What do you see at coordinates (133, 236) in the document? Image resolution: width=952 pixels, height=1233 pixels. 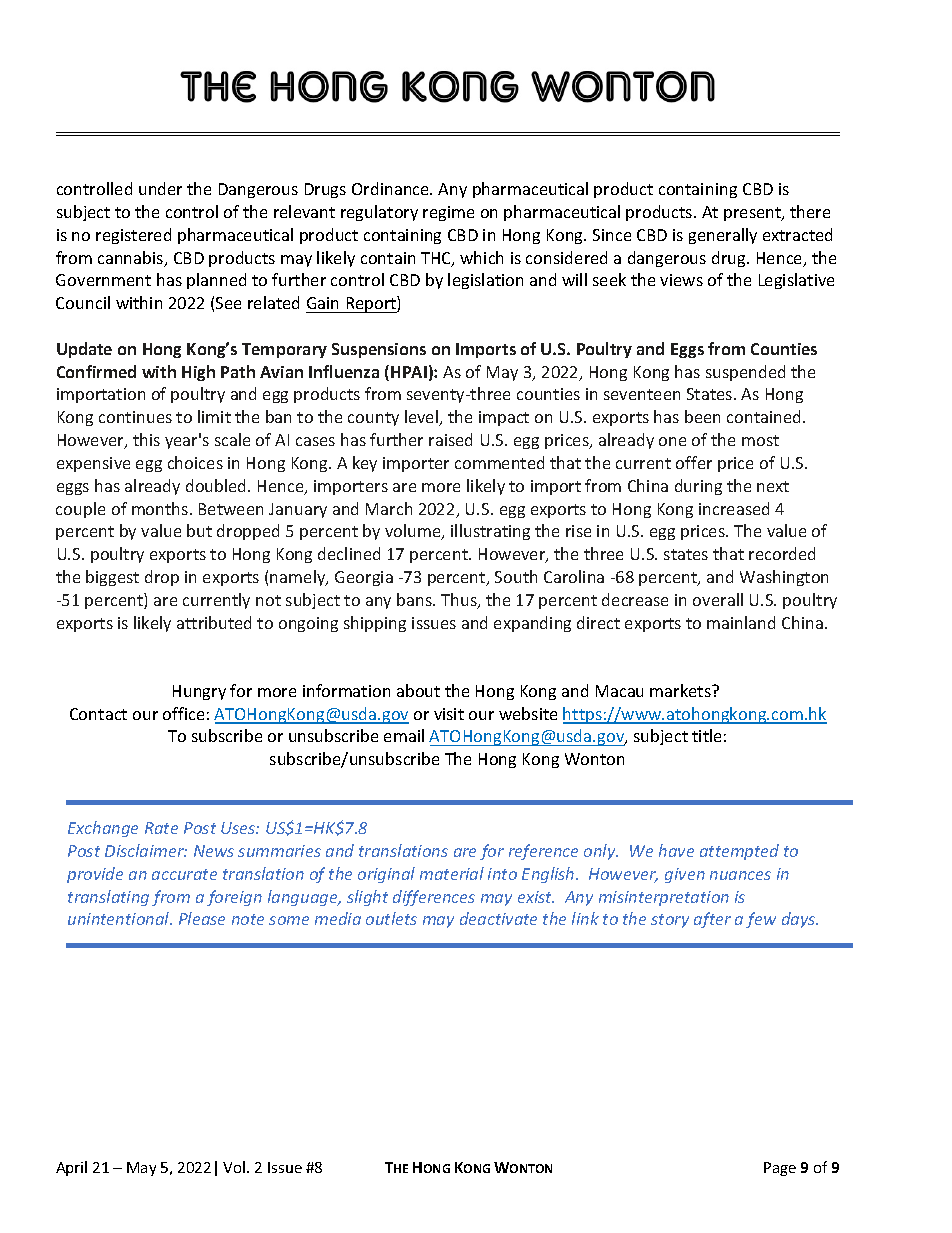 I see `registered` at bounding box center [133, 236].
